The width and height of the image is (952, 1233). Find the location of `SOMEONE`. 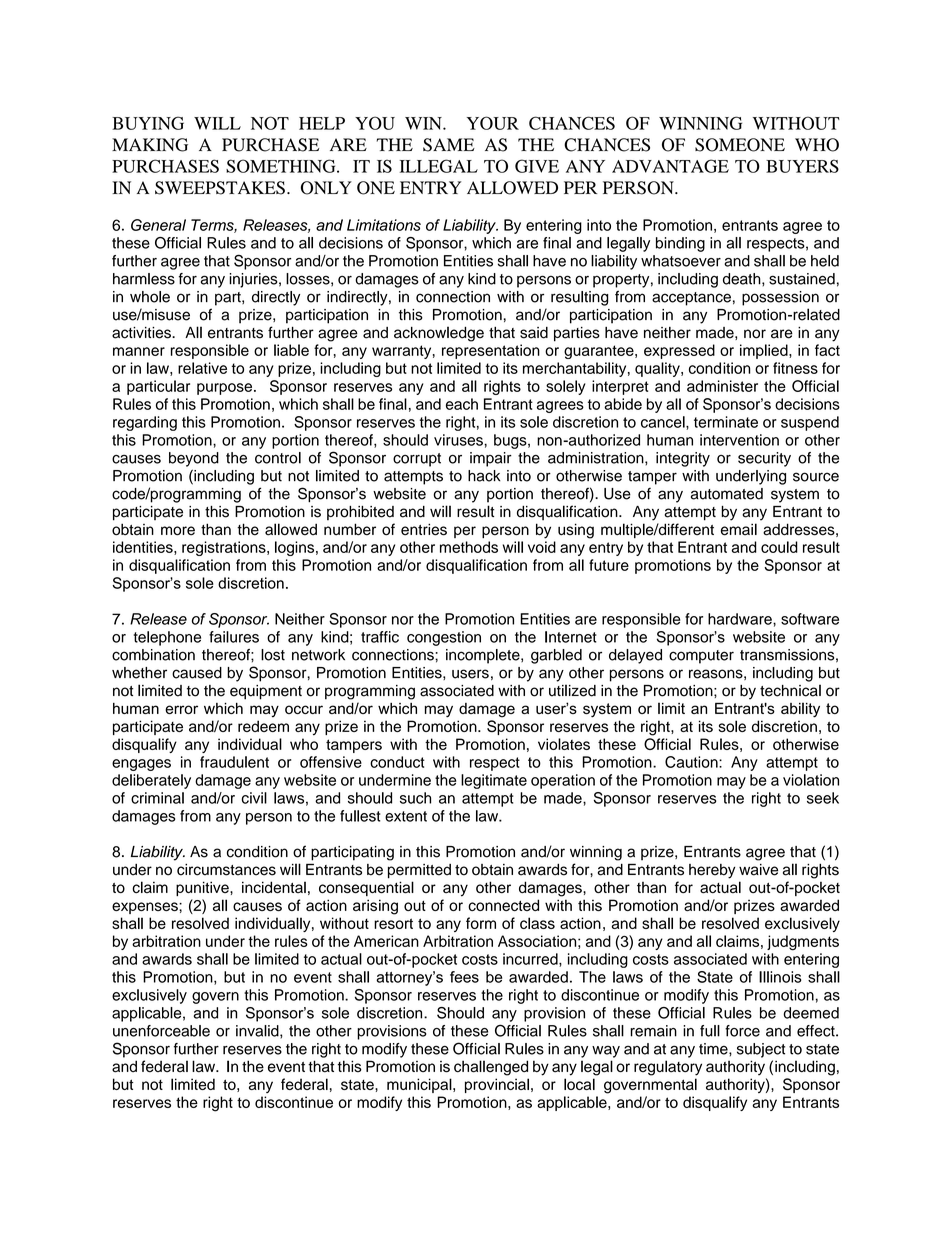

SOMEONE is located at coordinates (740, 145).
